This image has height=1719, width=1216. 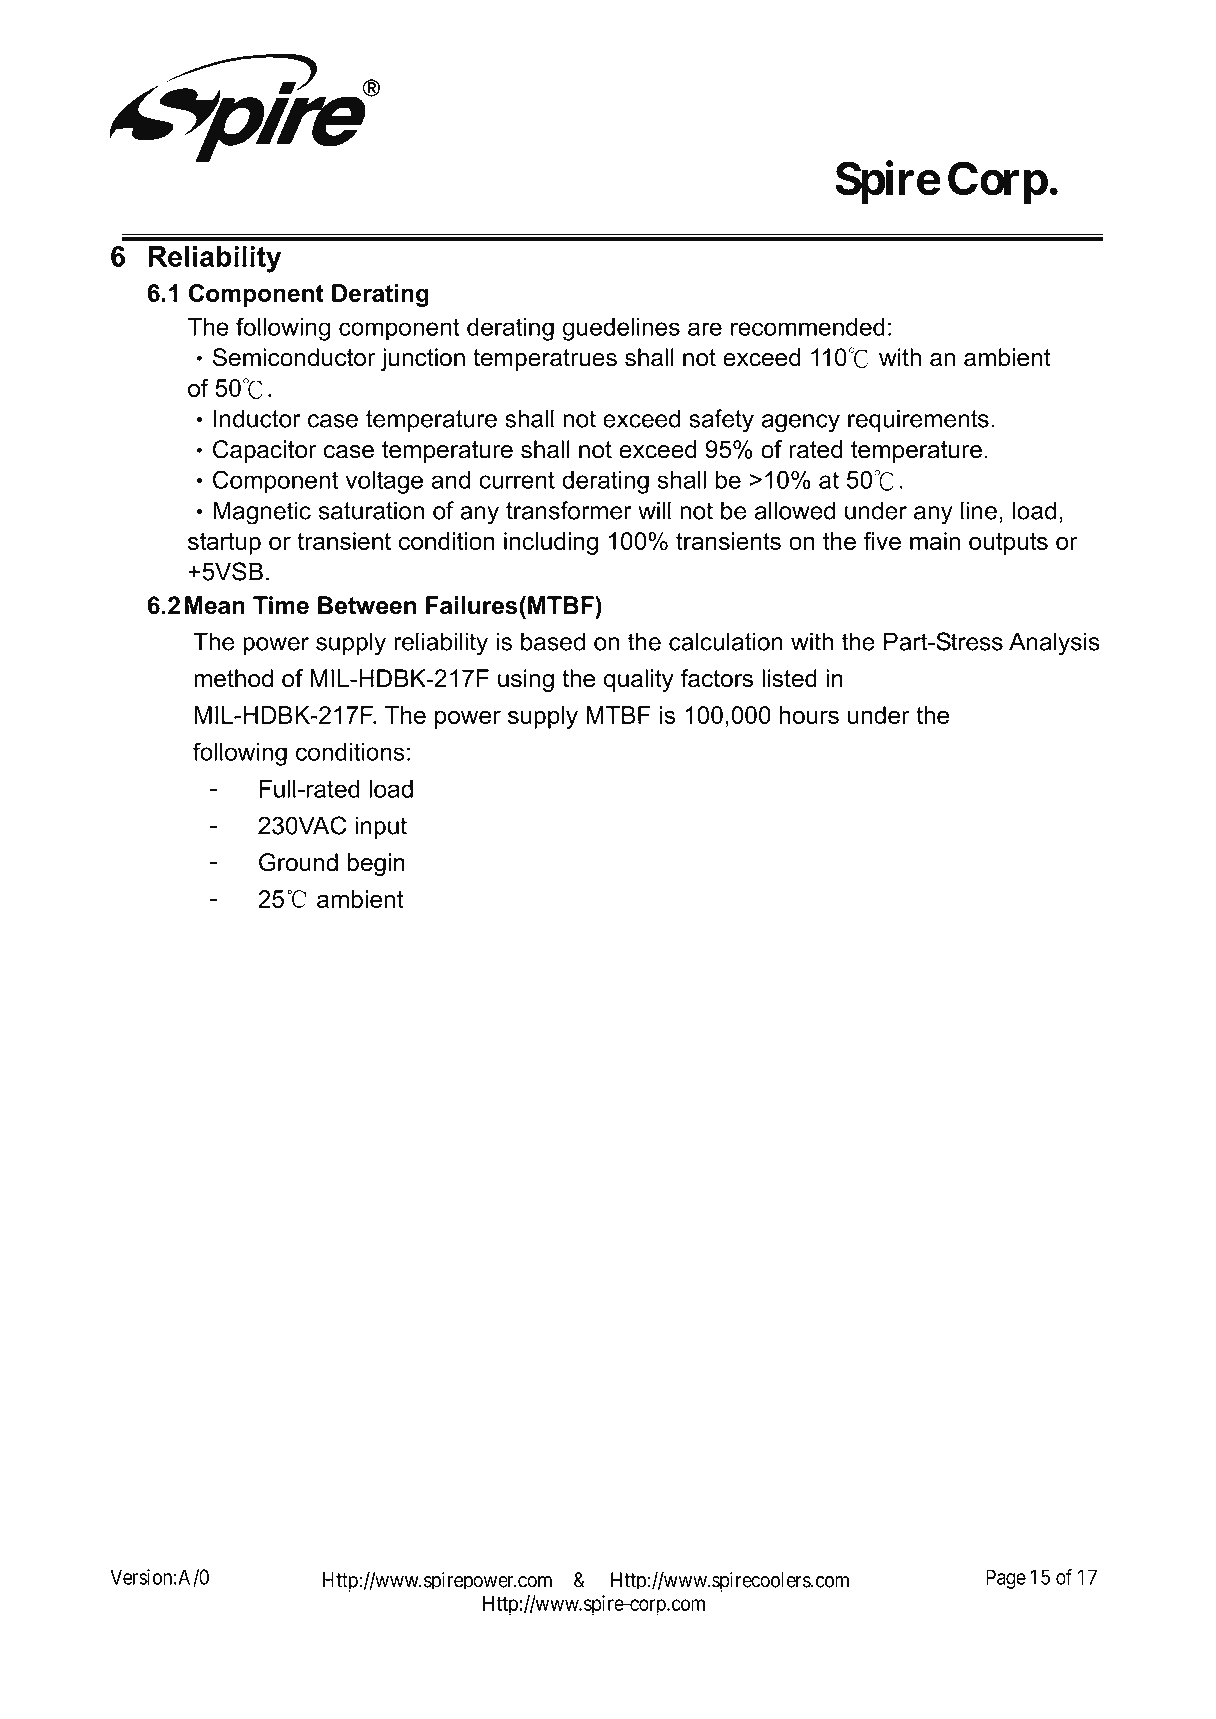 What do you see at coordinates (918, 420) in the image?
I see `requirements` at bounding box center [918, 420].
